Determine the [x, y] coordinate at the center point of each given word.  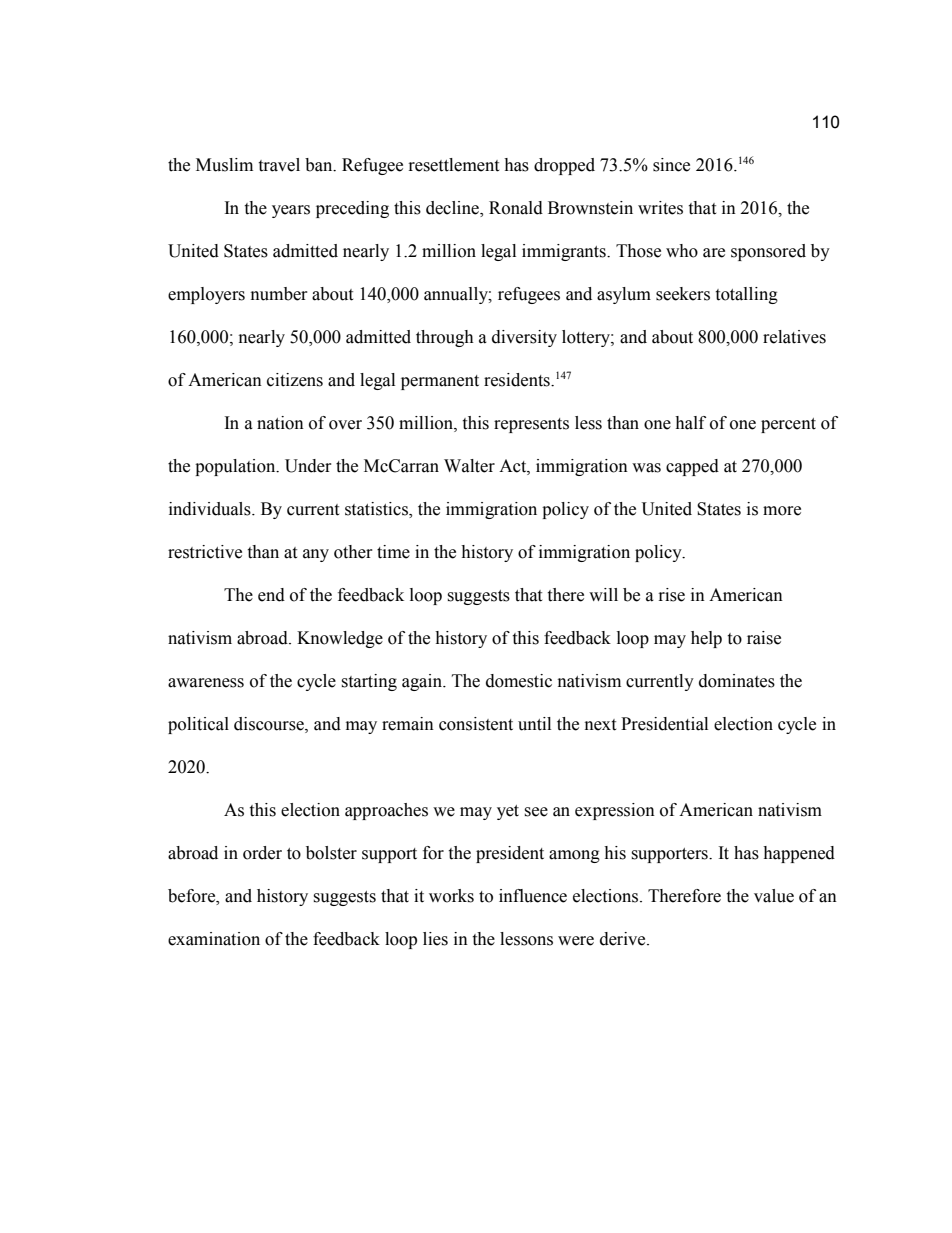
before [193, 896]
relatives [794, 337]
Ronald [516, 208]
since [671, 165]
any [316, 555]
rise [672, 595]
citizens [295, 380]
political [198, 725]
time [393, 552]
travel [279, 165]
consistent [476, 724]
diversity [524, 338]
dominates [737, 681]
